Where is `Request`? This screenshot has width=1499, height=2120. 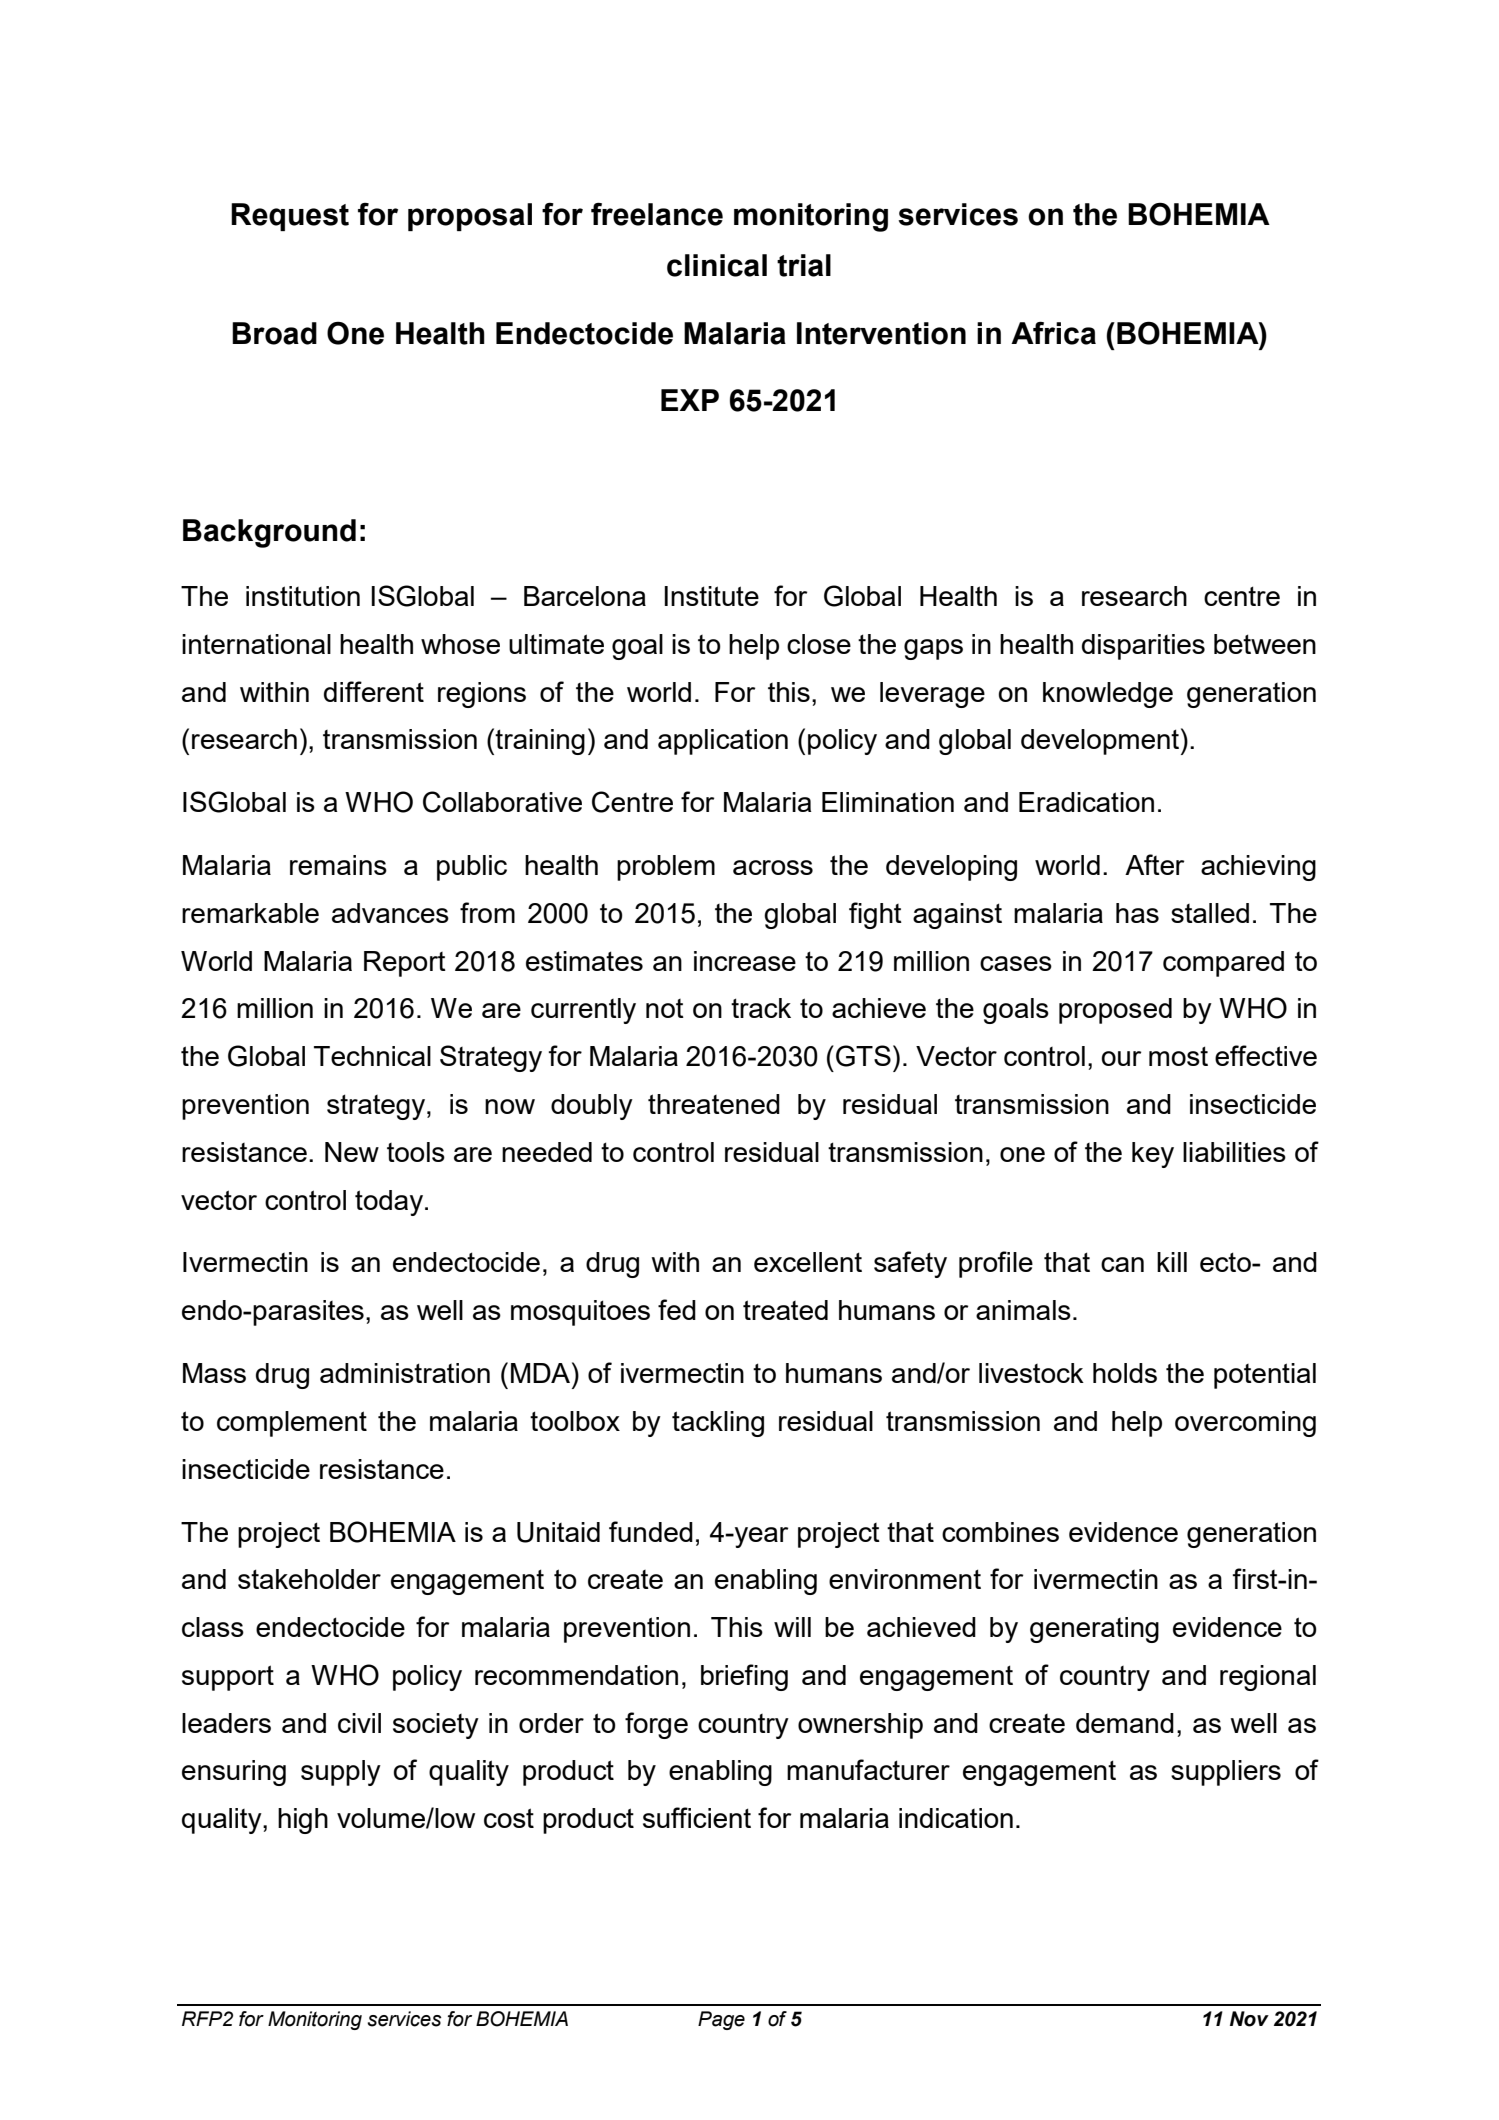 Request is located at coordinates (290, 217).
